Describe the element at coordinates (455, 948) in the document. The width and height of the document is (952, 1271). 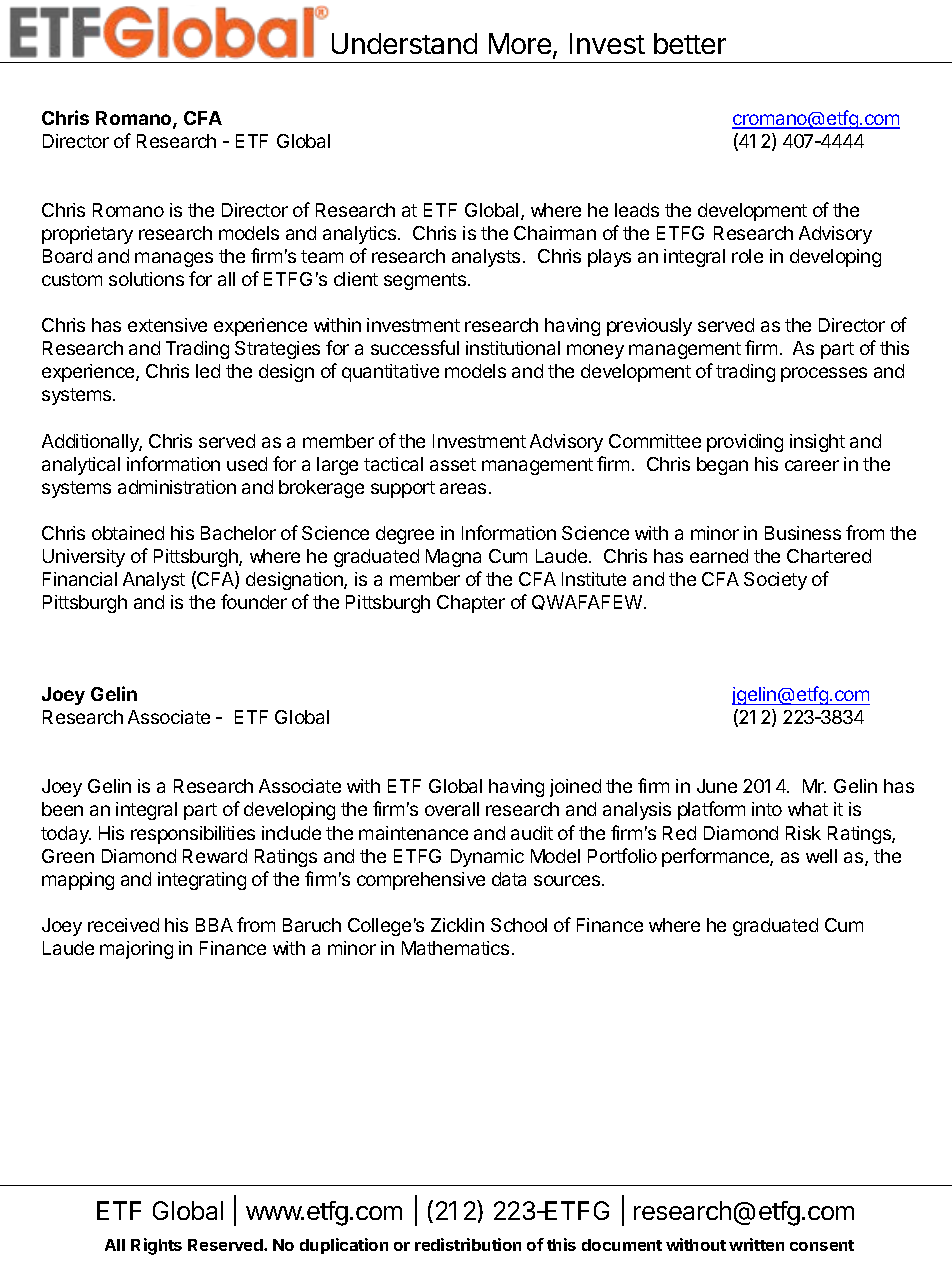
I see `Mathematics` at that location.
